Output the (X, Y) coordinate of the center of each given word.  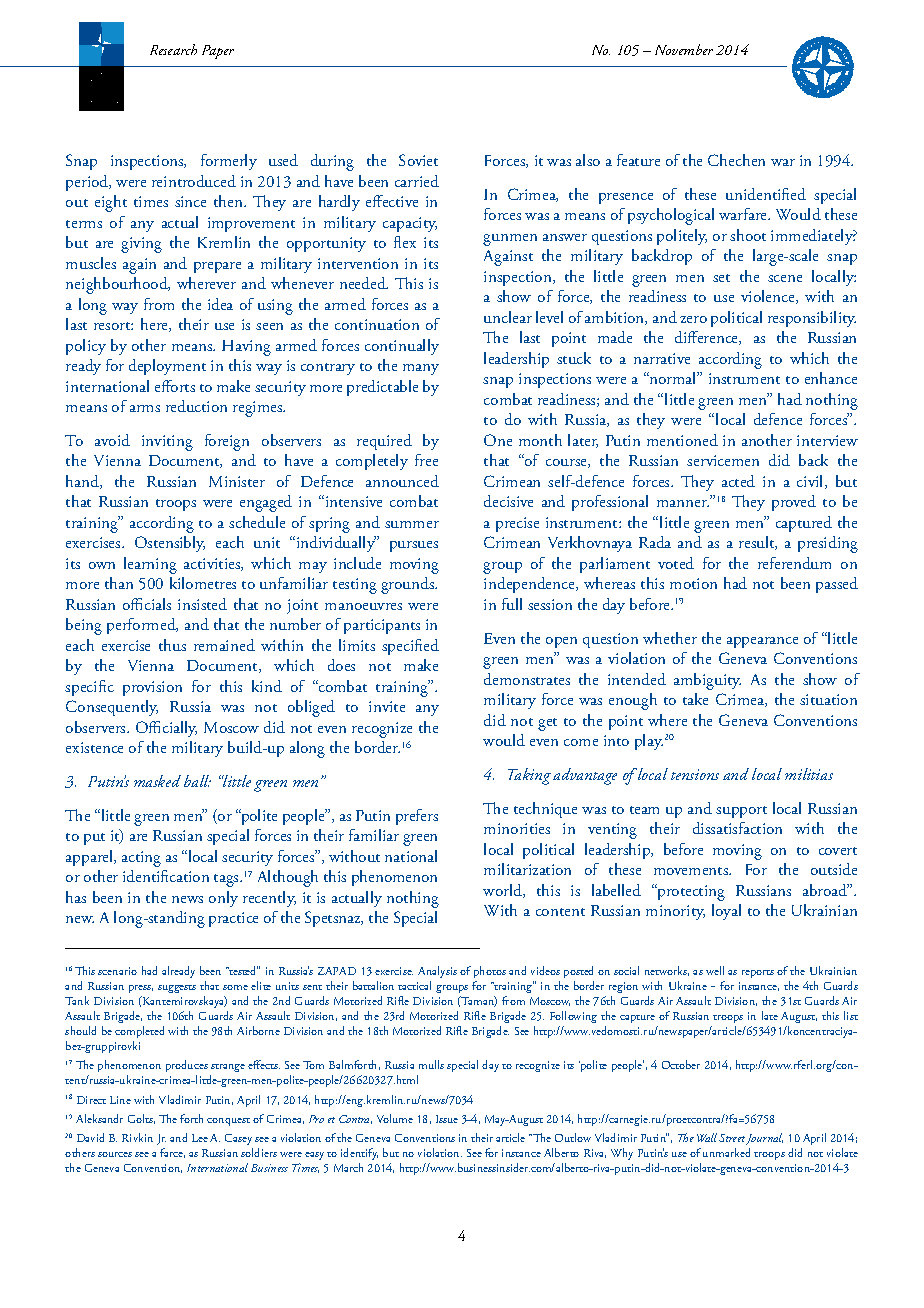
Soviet (418, 160)
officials (147, 604)
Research (173, 49)
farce (172, 1153)
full (512, 604)
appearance (762, 642)
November (684, 49)
